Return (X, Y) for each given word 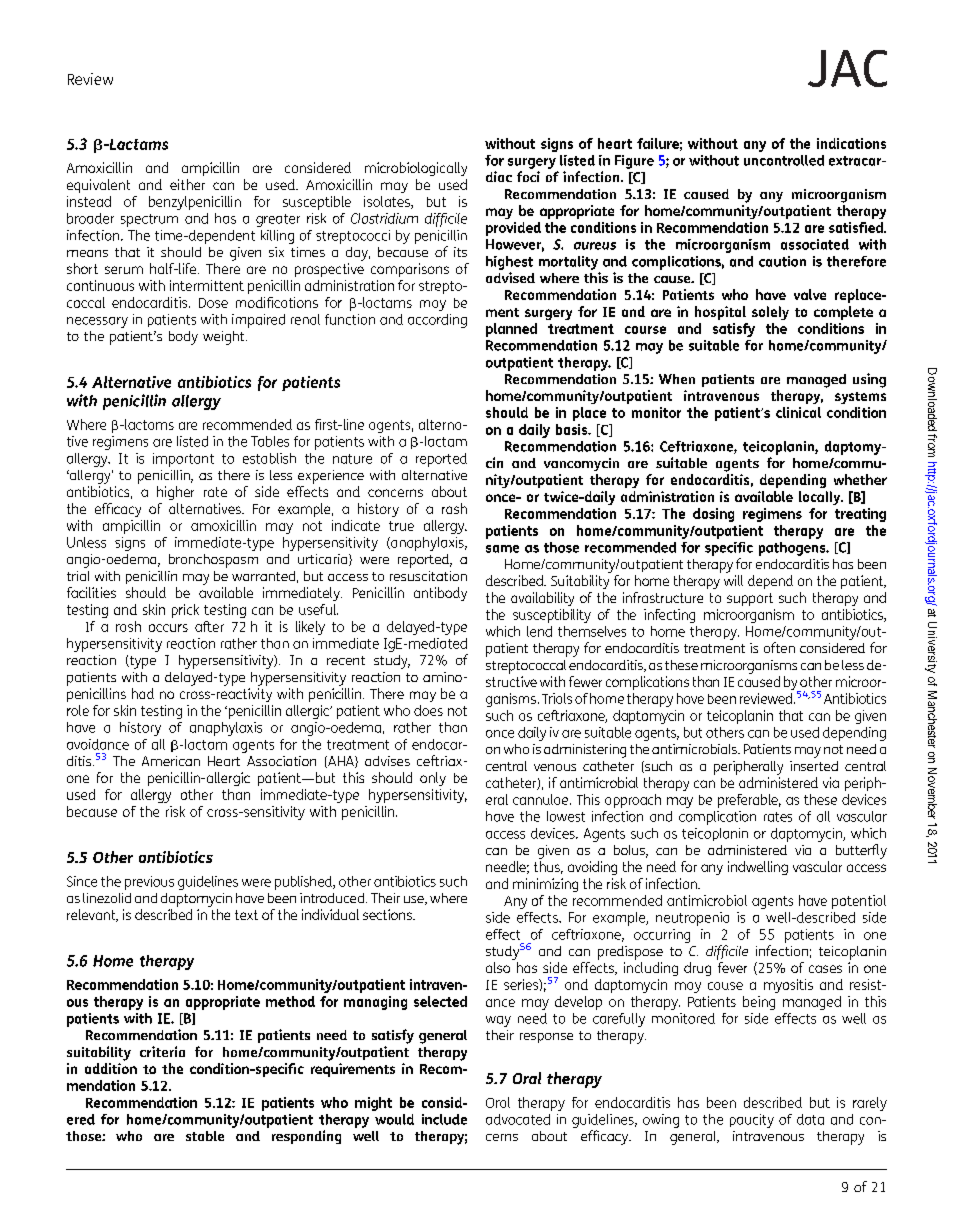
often (779, 647)
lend (539, 631)
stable (205, 1136)
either (187, 184)
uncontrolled (784, 160)
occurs (168, 628)
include (444, 1119)
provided (513, 229)
